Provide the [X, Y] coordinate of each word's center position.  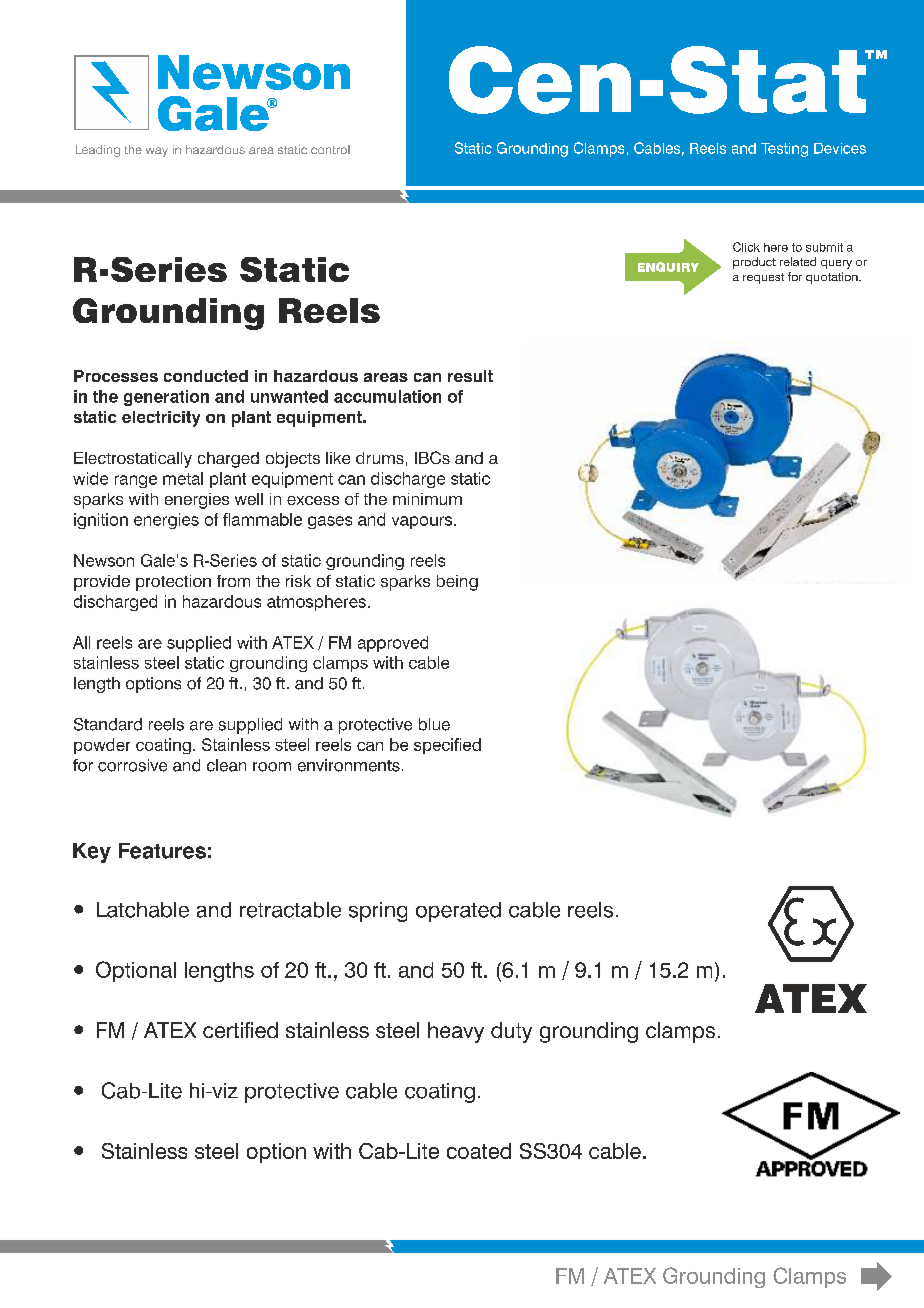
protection [173, 583]
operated [458, 912]
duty [511, 1032]
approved [393, 644]
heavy [456, 1032]
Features [162, 851]
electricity [161, 419]
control [330, 149]
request [763, 278]
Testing [784, 150]
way [157, 152]
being [457, 583]
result [470, 376]
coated [479, 1151]
